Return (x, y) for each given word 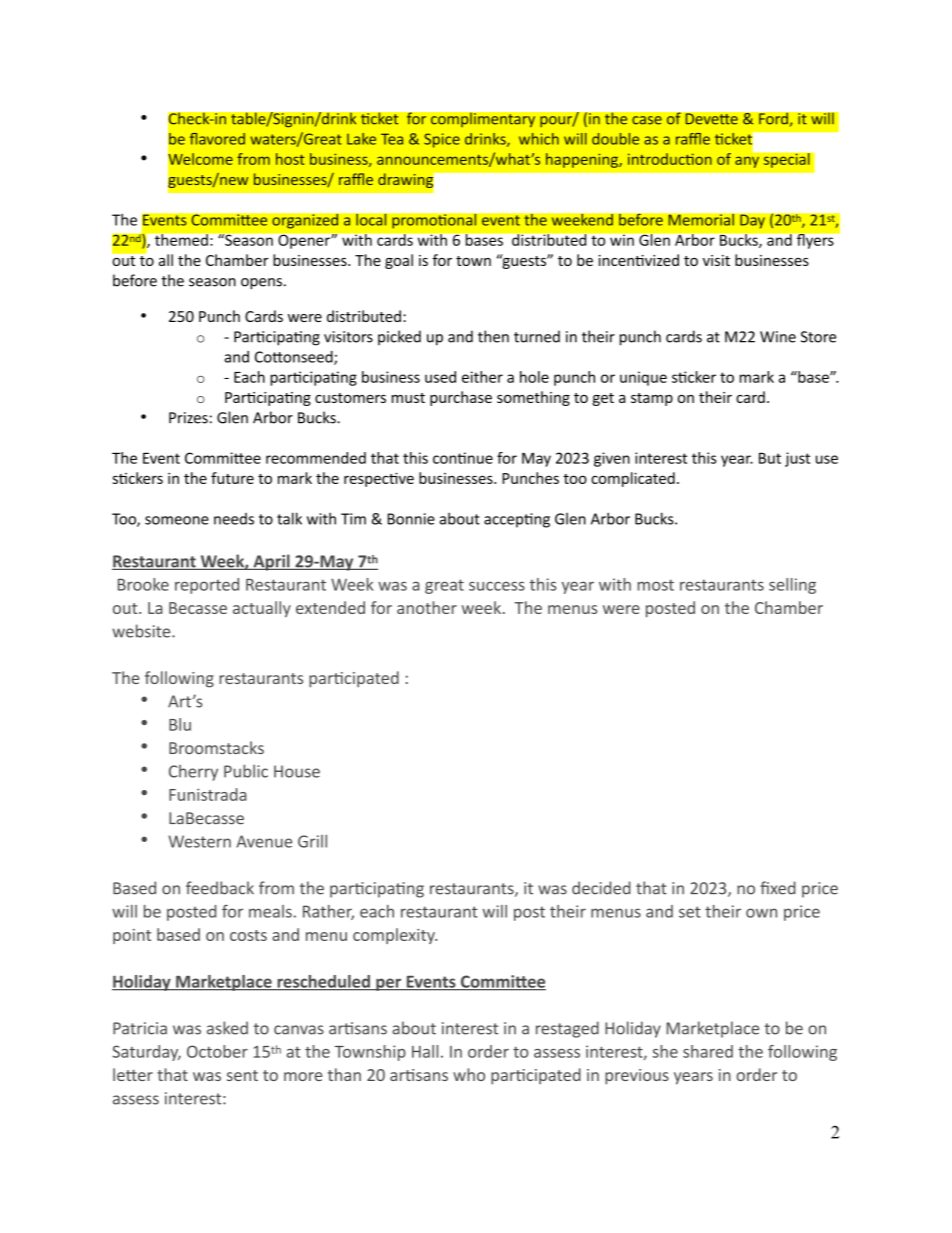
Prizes (188, 418)
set (690, 912)
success (497, 586)
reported (207, 586)
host (290, 159)
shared (708, 1051)
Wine (778, 337)
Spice (442, 140)
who (469, 1074)
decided (601, 888)
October (217, 1051)
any (747, 162)
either (482, 377)
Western (199, 841)
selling (792, 586)
